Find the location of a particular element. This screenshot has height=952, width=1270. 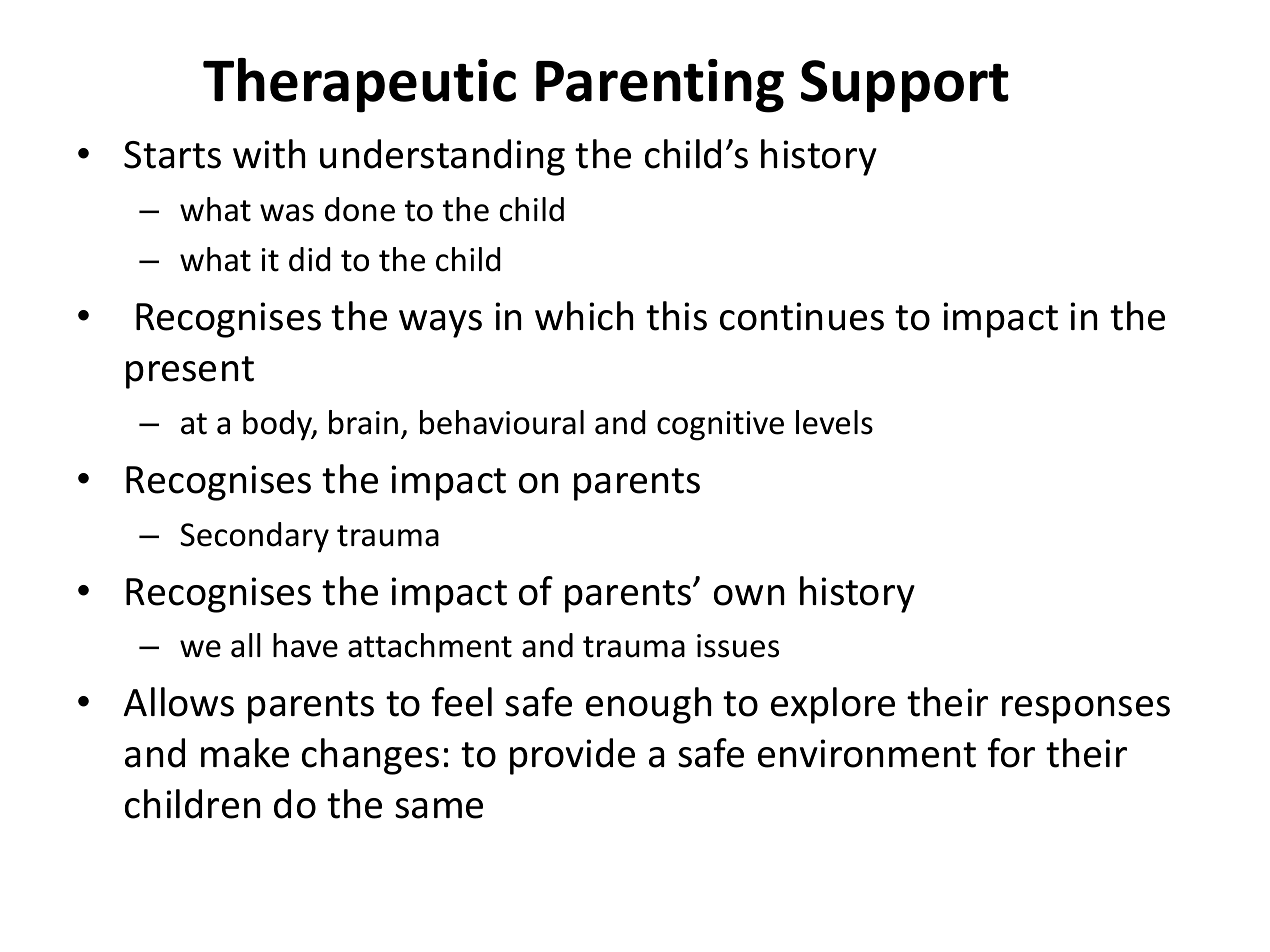

Therapeutic is located at coordinates (359, 85).
